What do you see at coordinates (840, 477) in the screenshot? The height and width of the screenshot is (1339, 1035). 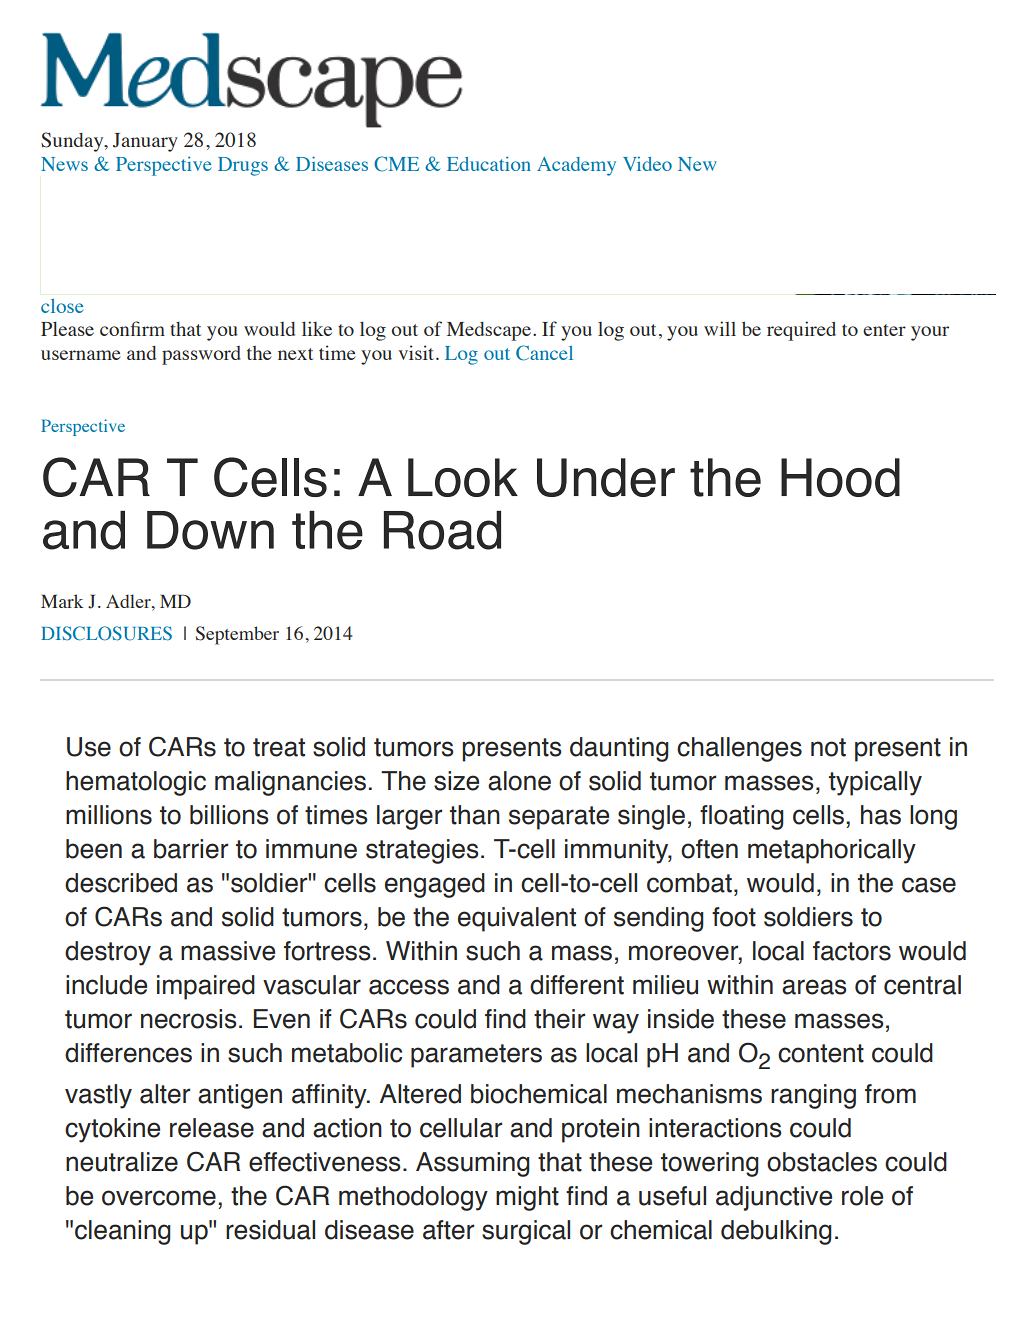 I see `Hood` at bounding box center [840, 477].
